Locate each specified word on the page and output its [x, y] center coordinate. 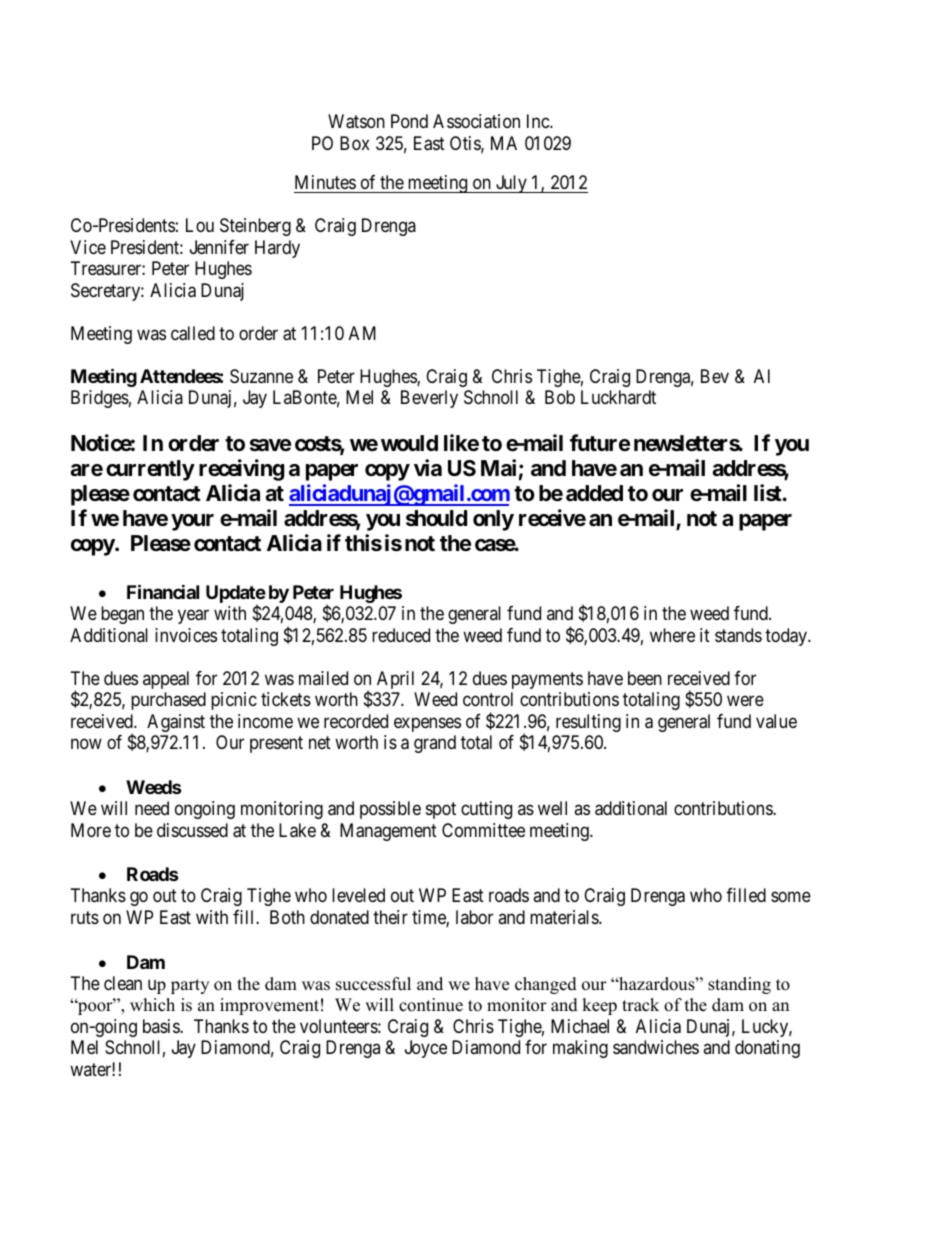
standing [739, 985]
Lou [200, 225]
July [511, 184]
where [672, 635]
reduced [401, 635]
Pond [409, 121]
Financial [163, 592]
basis [162, 1026]
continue [431, 1005]
